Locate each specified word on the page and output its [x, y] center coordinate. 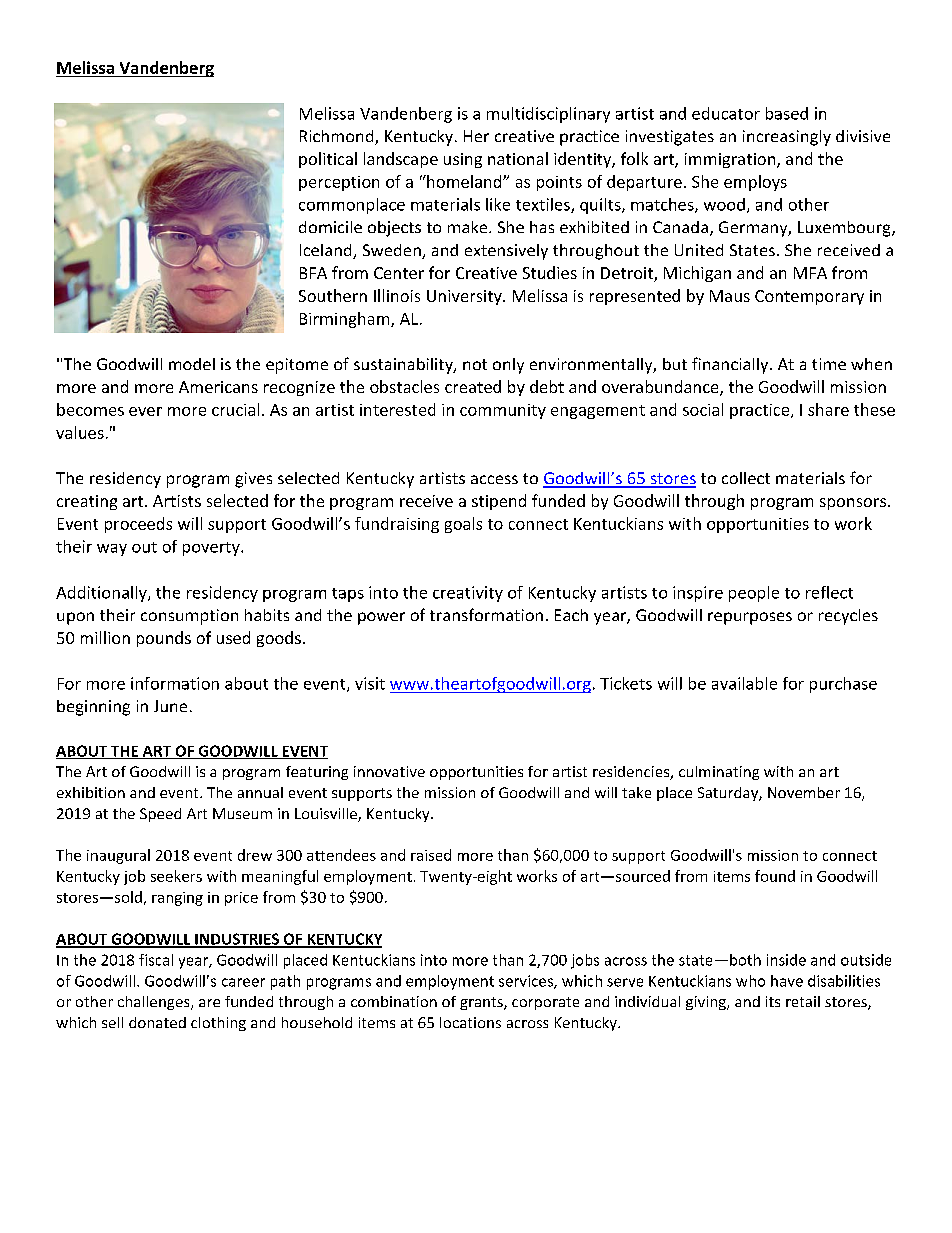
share [828, 409]
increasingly [787, 138]
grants [482, 1003]
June [170, 706]
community [503, 411]
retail [803, 1001]
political [328, 160]
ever [145, 411]
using [463, 160]
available [744, 683]
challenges [155, 1003]
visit [370, 683]
